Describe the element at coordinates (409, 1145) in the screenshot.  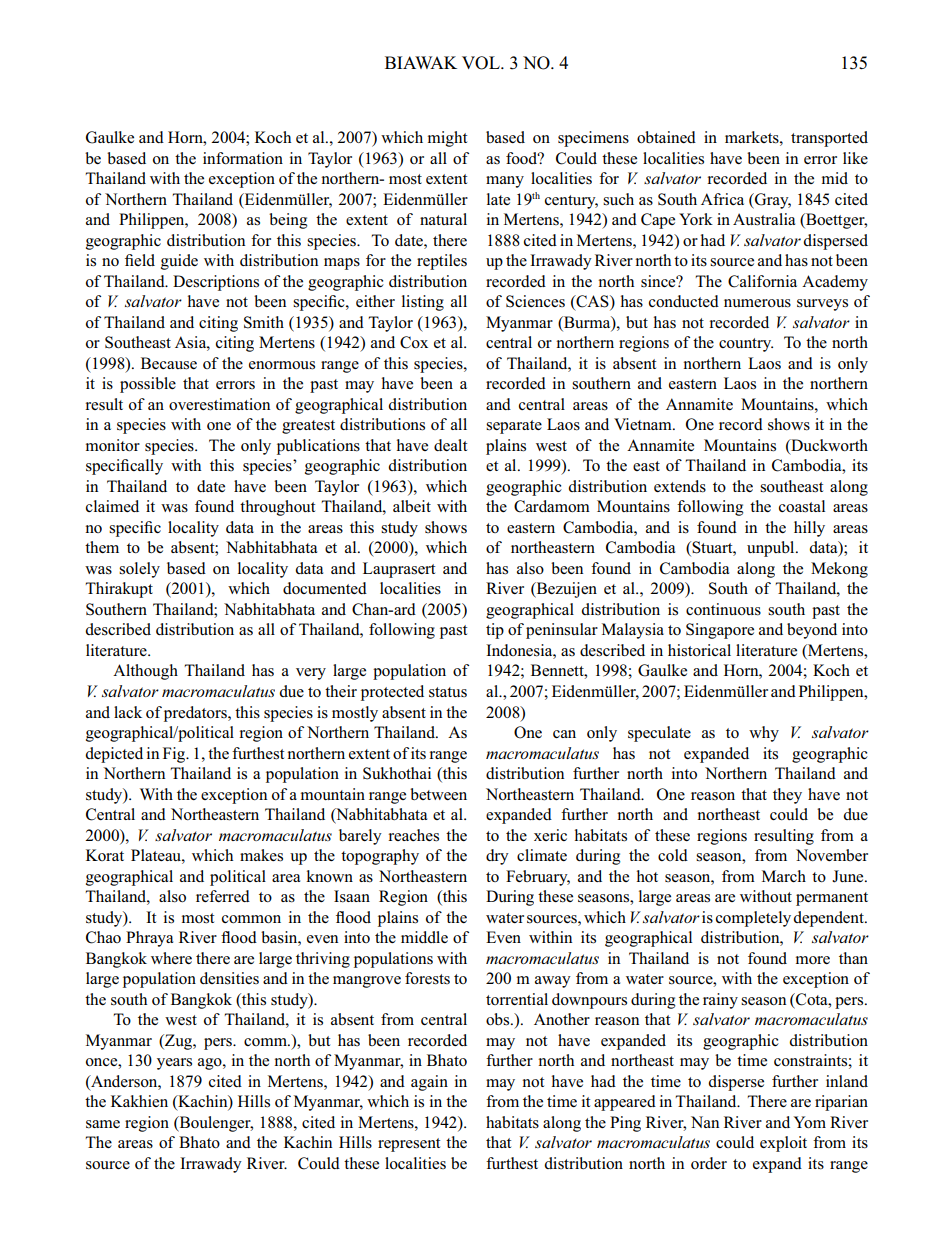
I see `represent` at that location.
